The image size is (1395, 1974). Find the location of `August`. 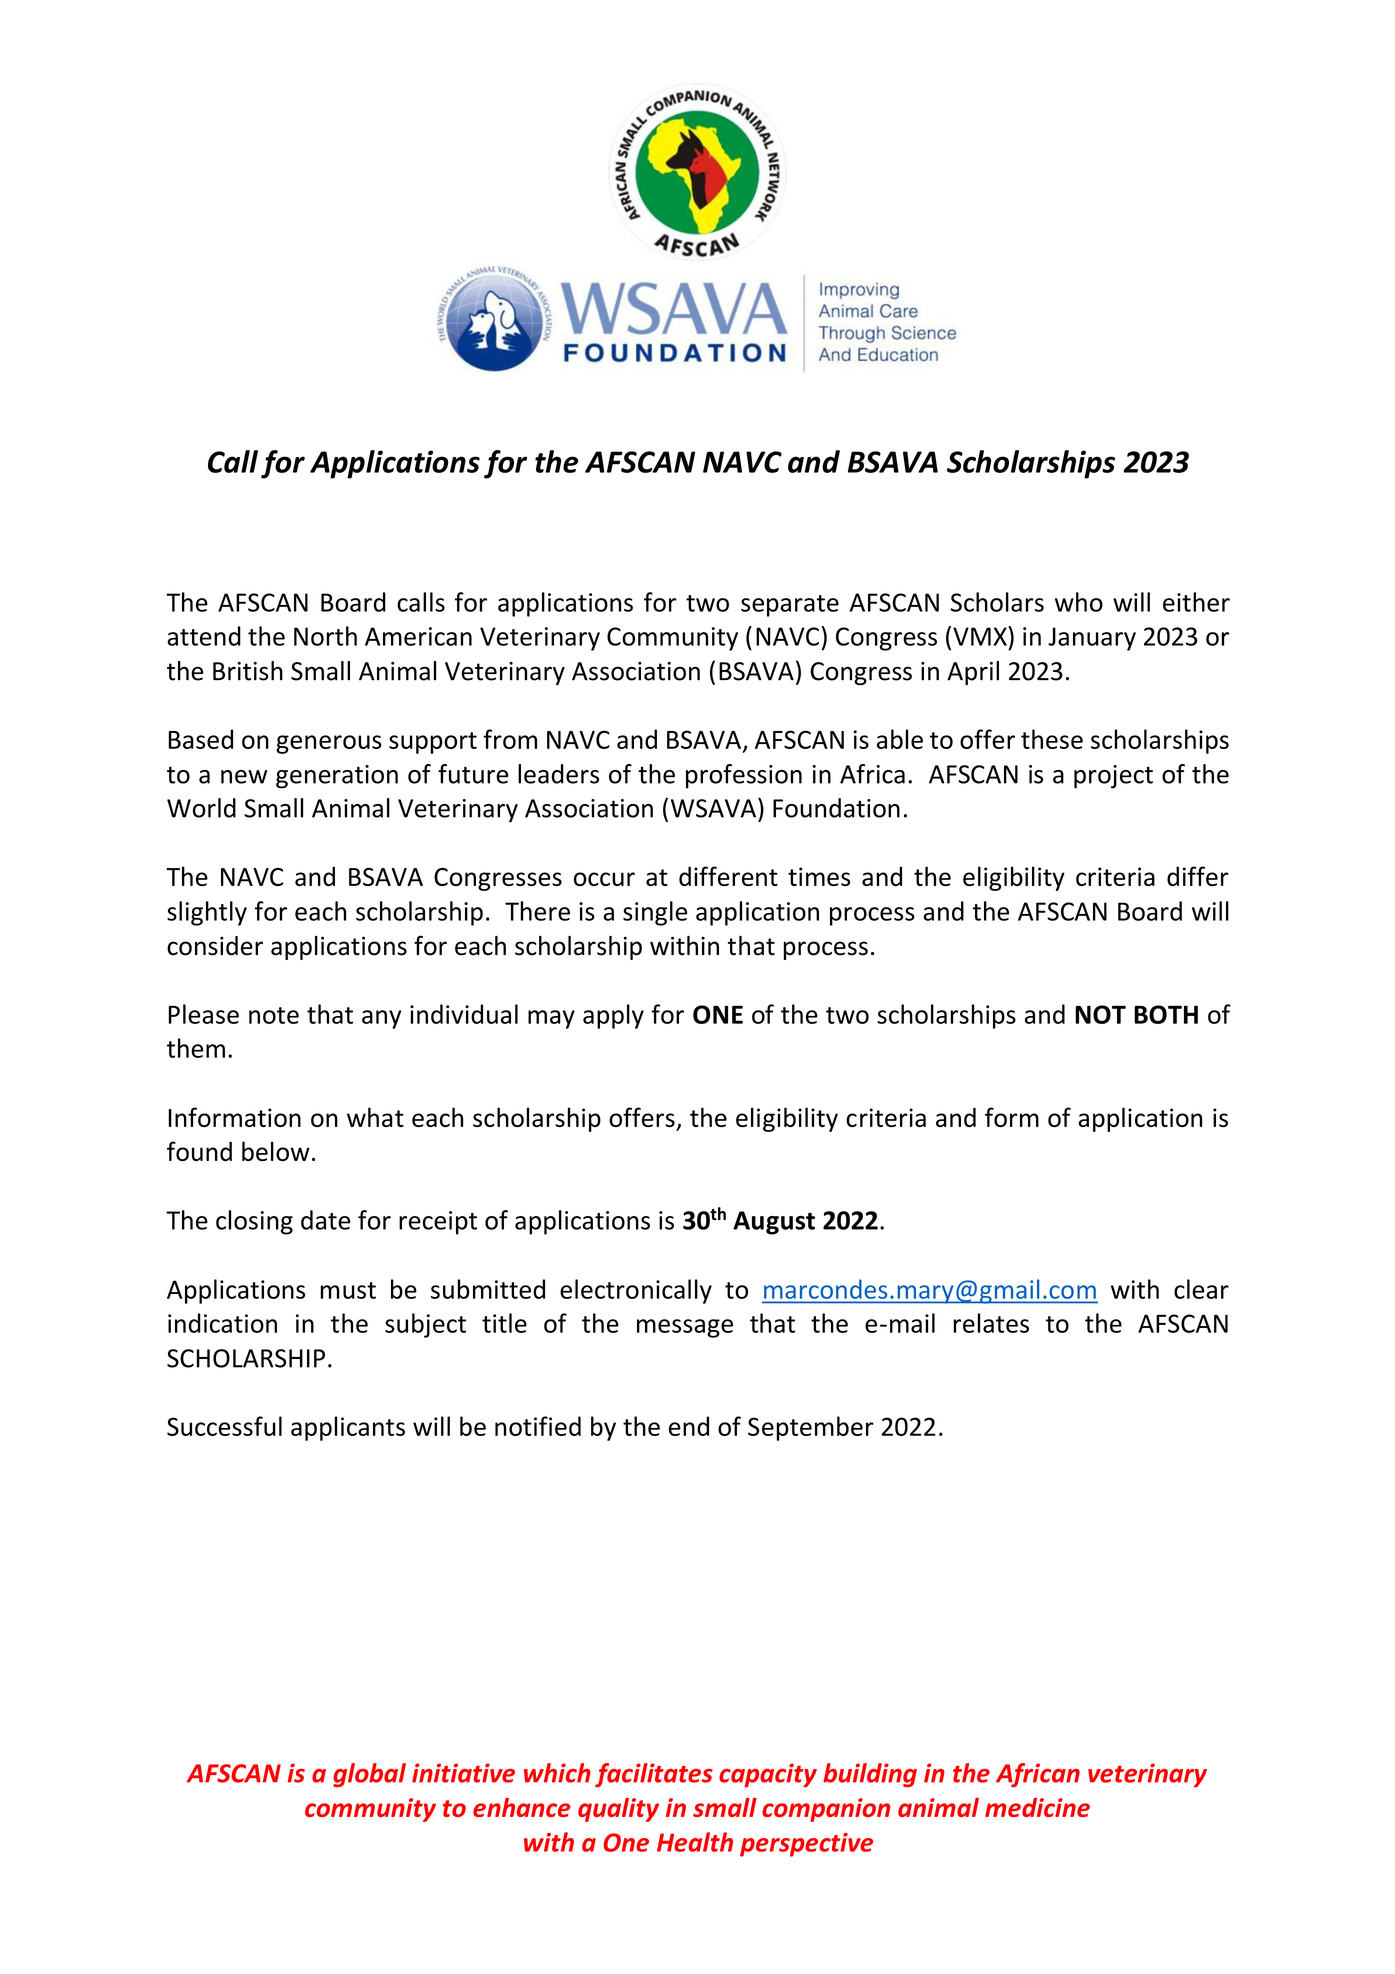

August is located at coordinates (774, 1223).
